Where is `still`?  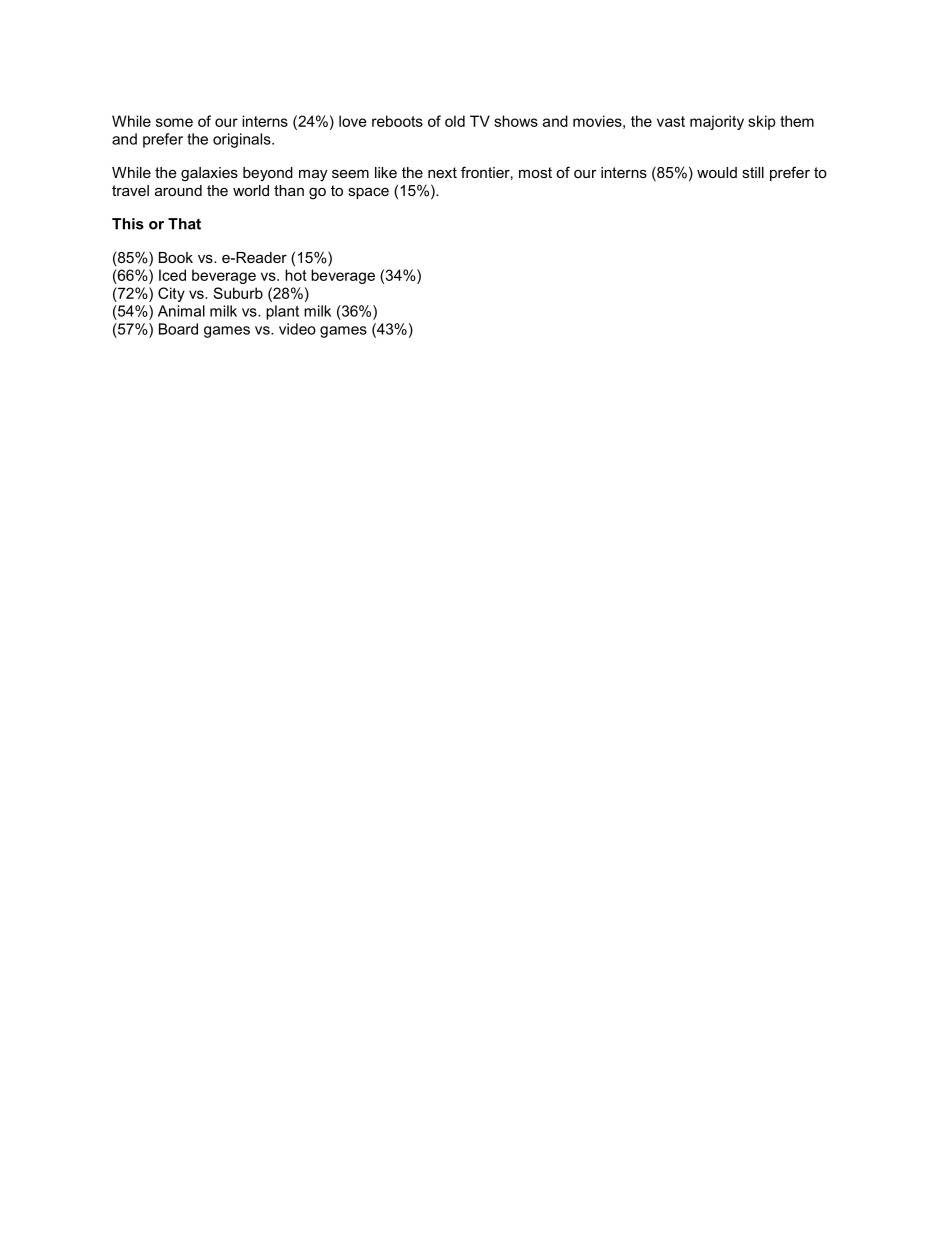 still is located at coordinates (753, 172).
